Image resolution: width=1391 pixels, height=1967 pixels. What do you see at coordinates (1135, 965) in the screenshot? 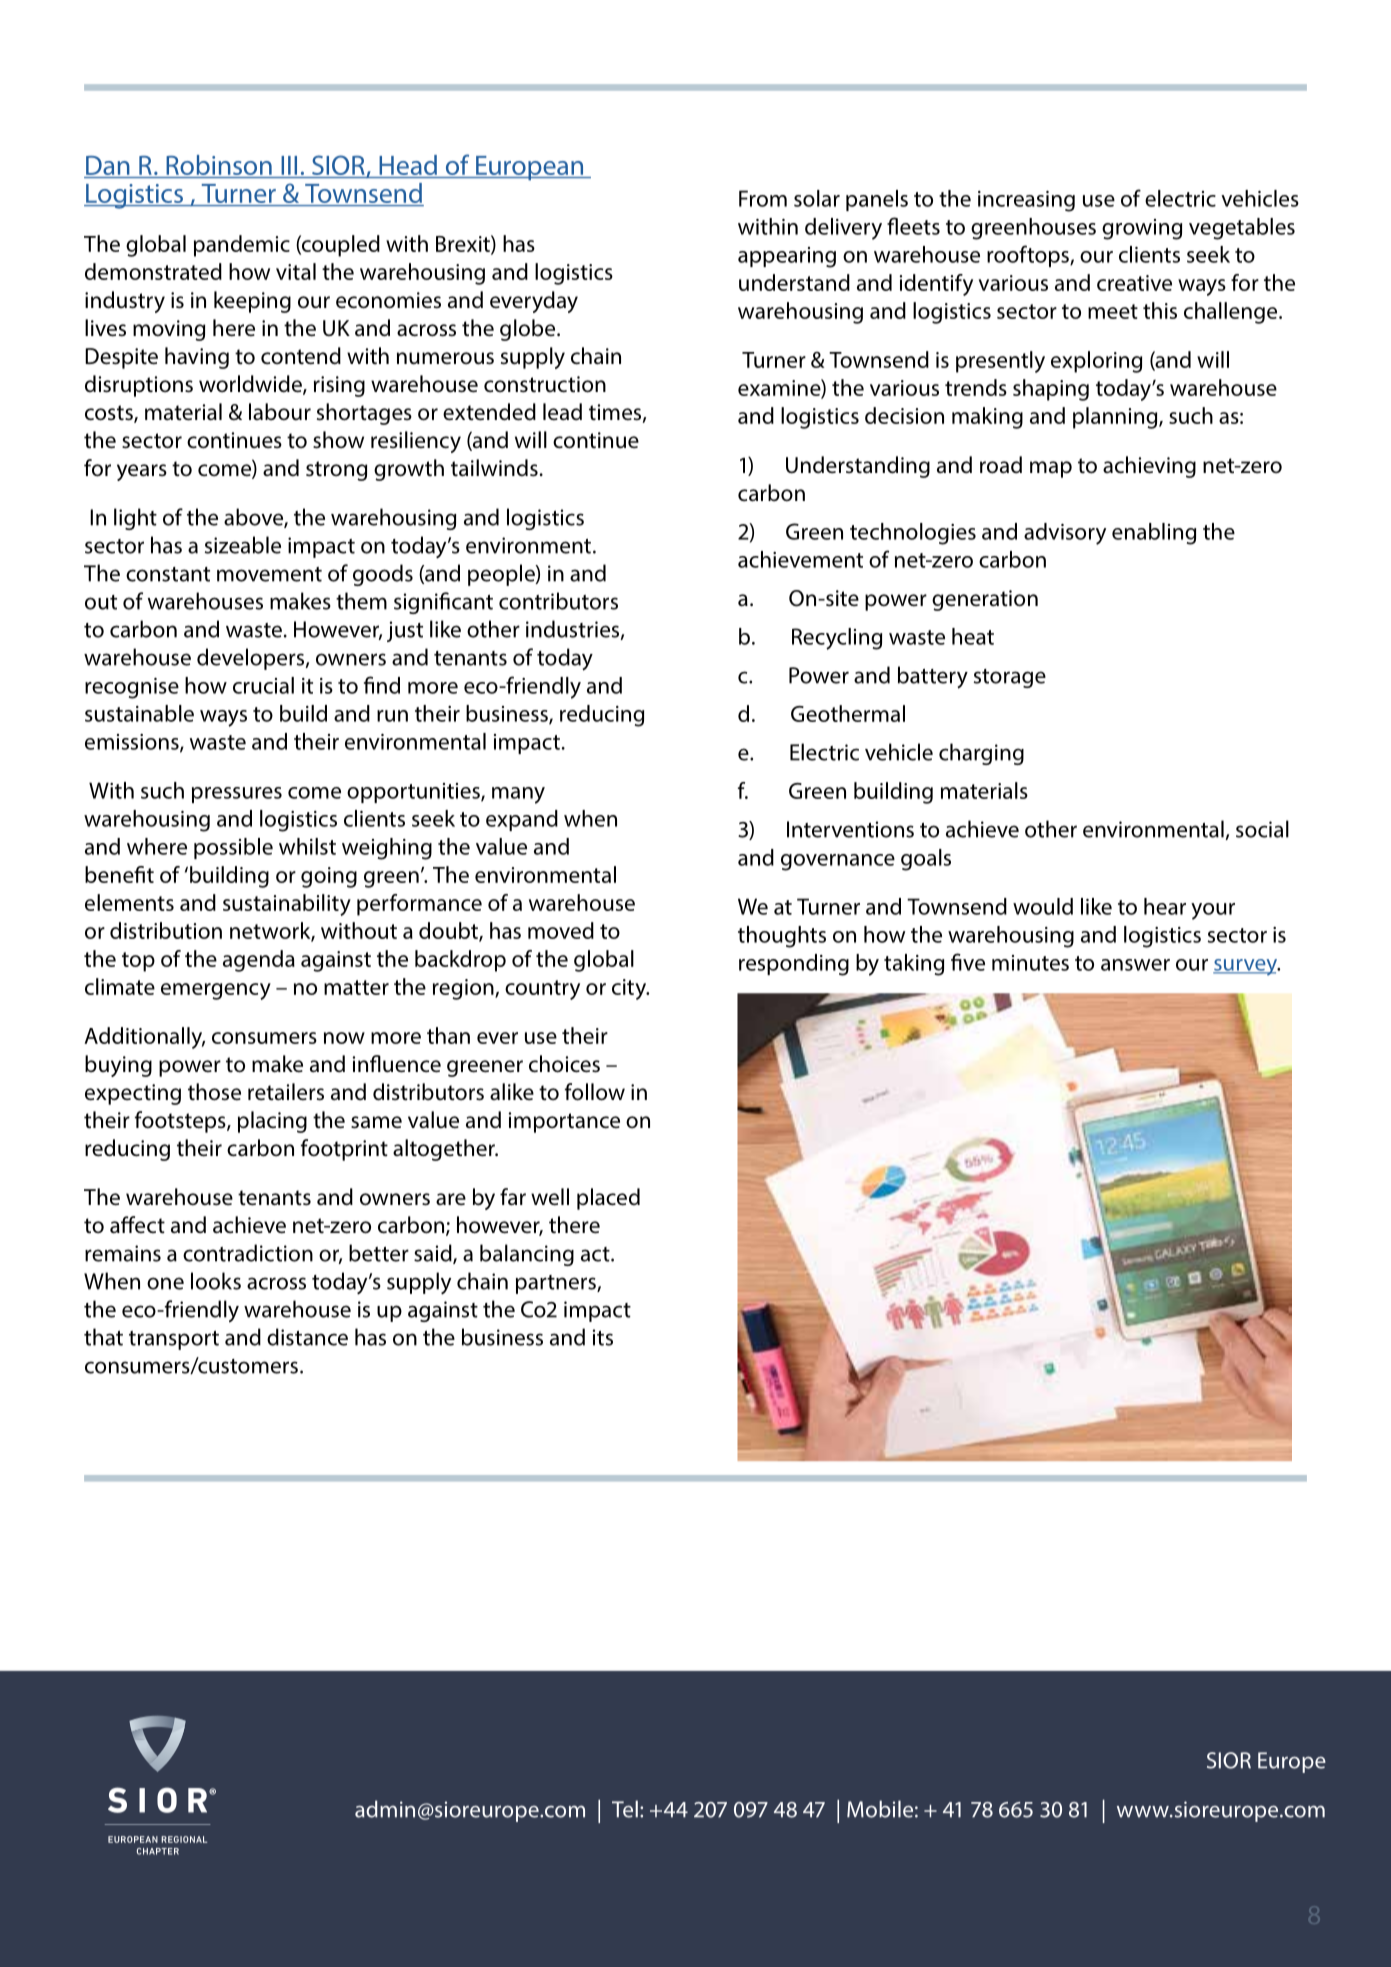
I see `answer` at bounding box center [1135, 965].
